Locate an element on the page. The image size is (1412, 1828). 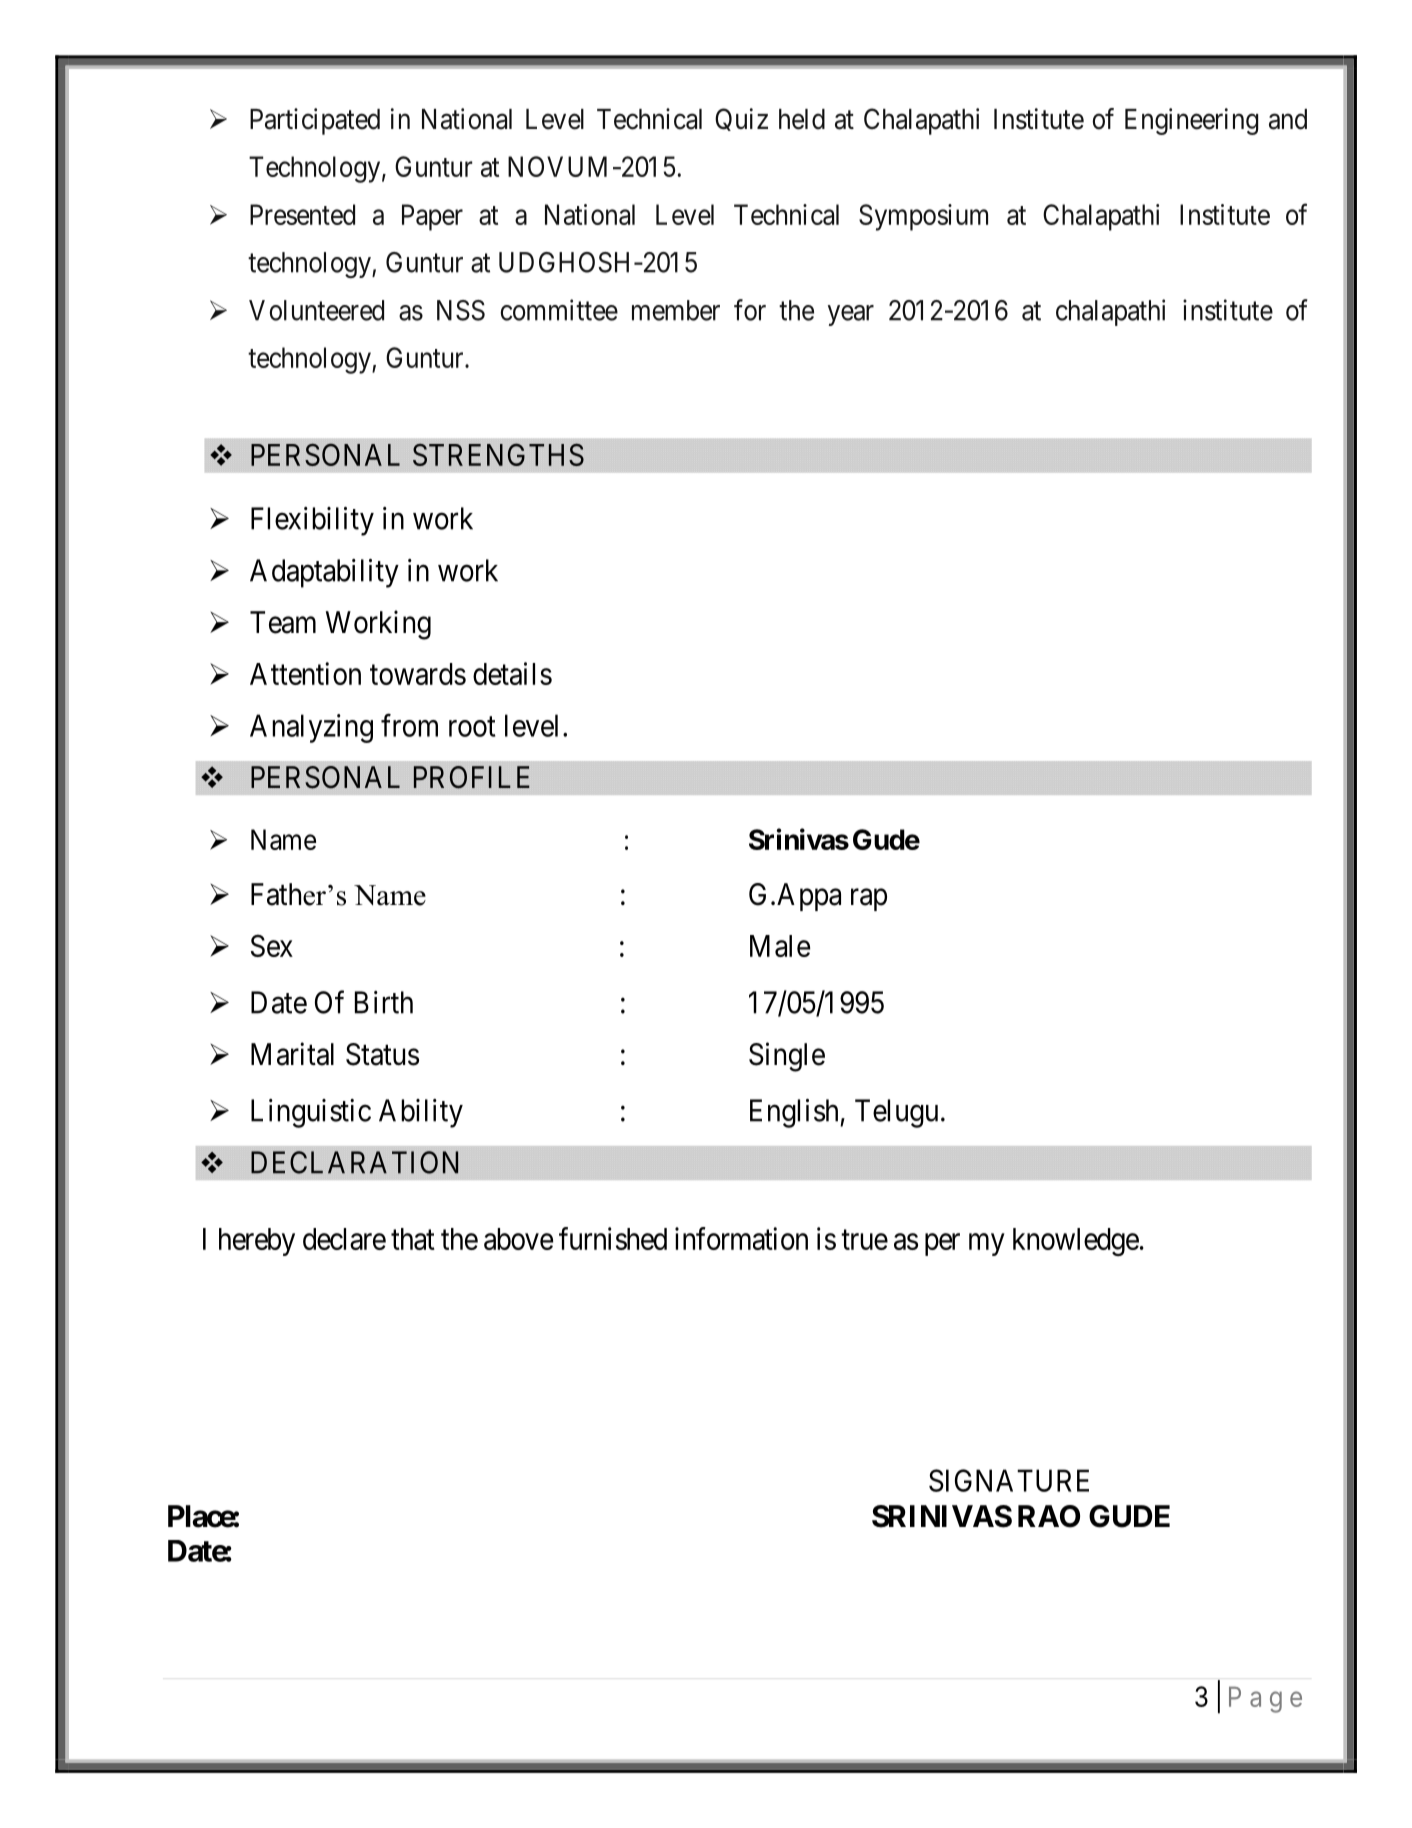
SIGNATURE is located at coordinates (1009, 1480).
